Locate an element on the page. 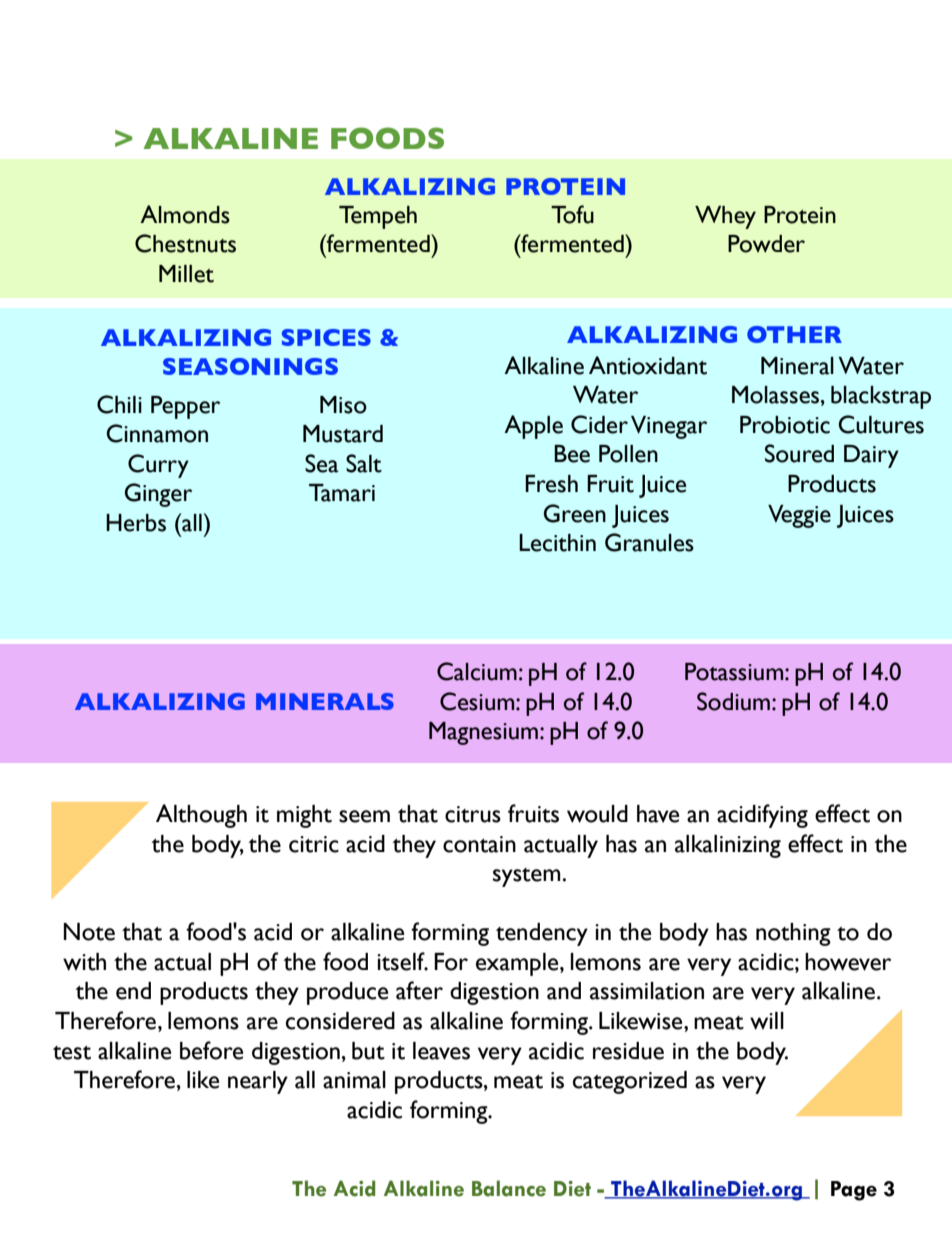  Tofu is located at coordinates (572, 214).
